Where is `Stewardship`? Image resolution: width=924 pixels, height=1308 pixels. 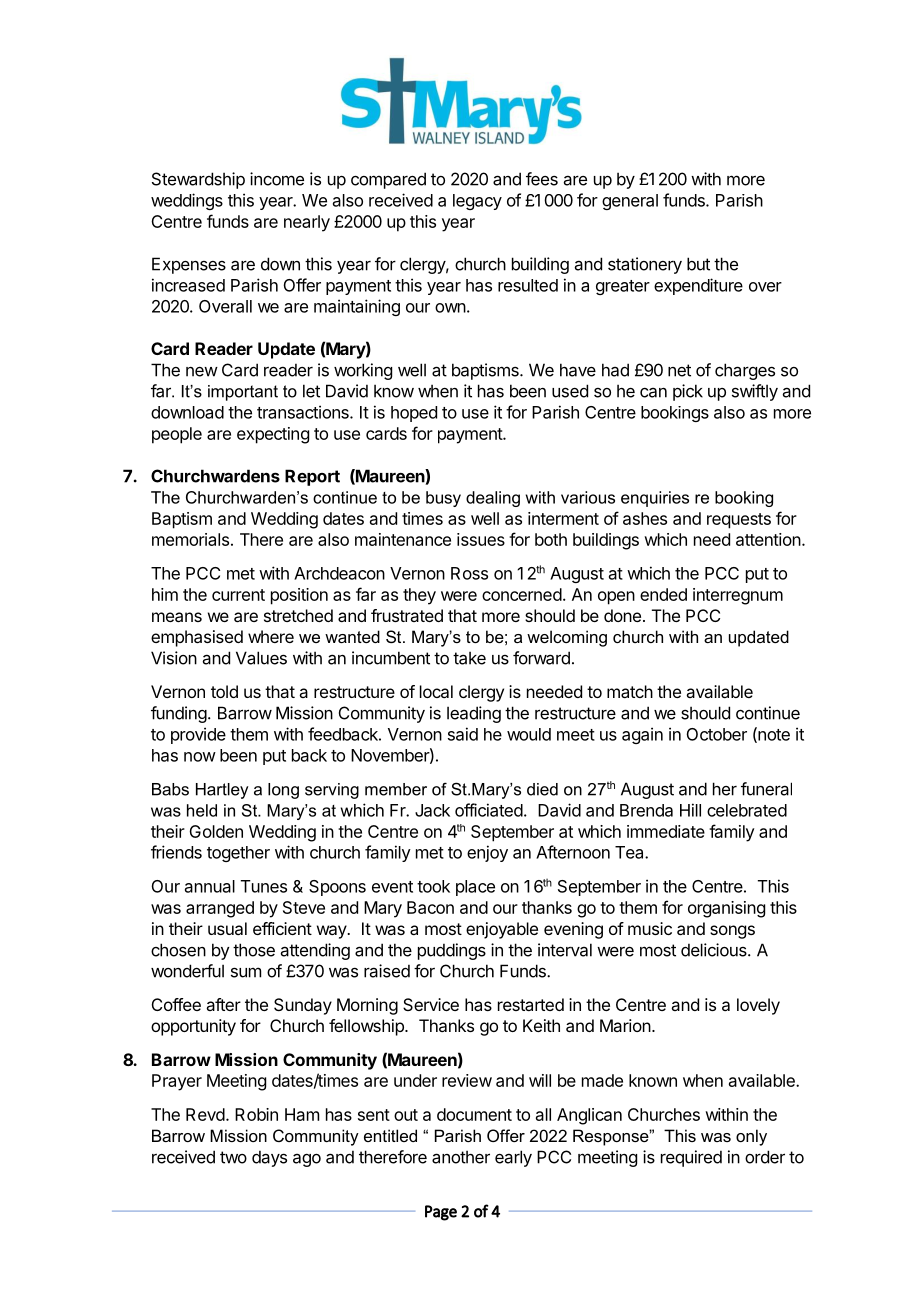
Stewardship is located at coordinates (198, 180).
